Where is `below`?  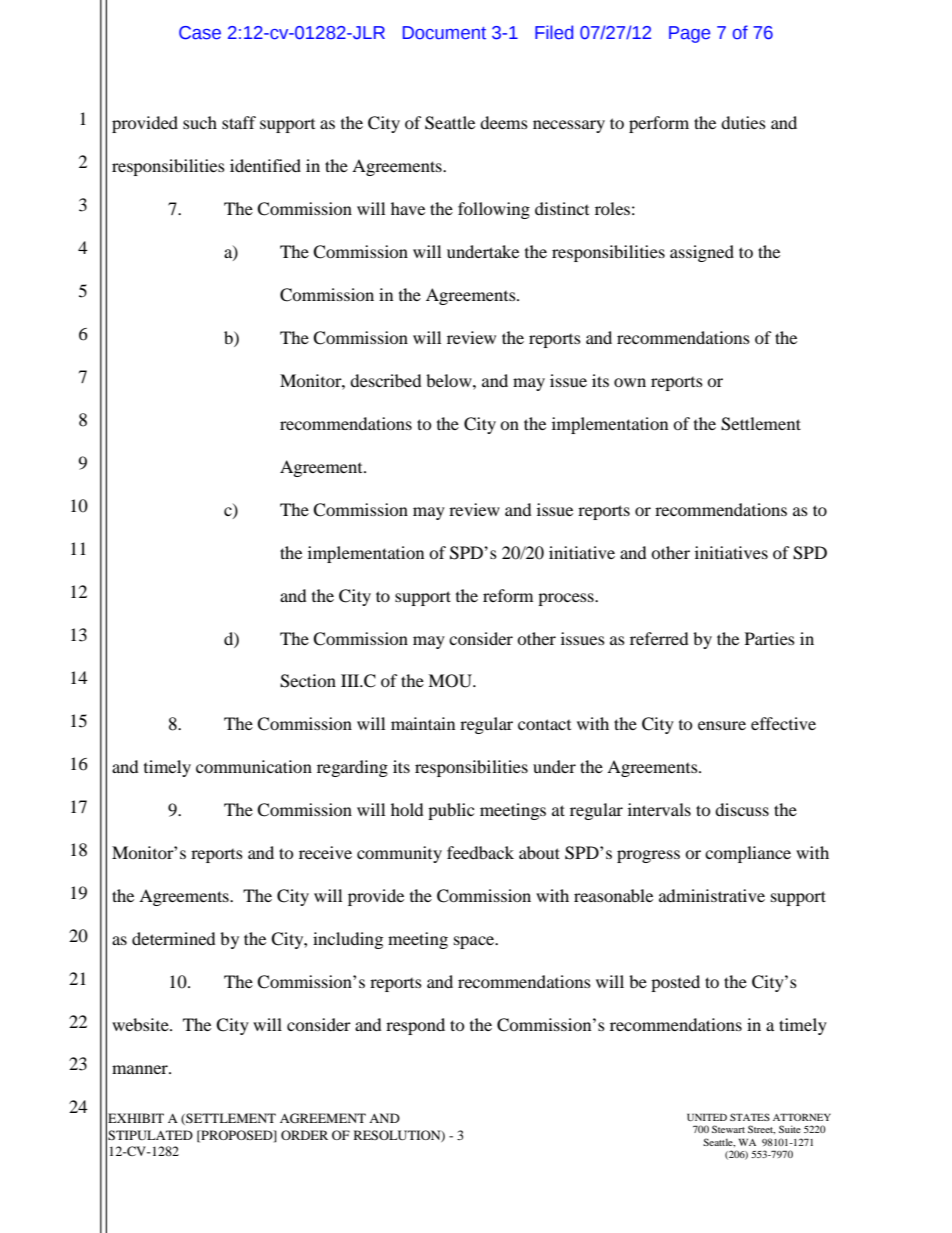
below is located at coordinates (450, 380).
